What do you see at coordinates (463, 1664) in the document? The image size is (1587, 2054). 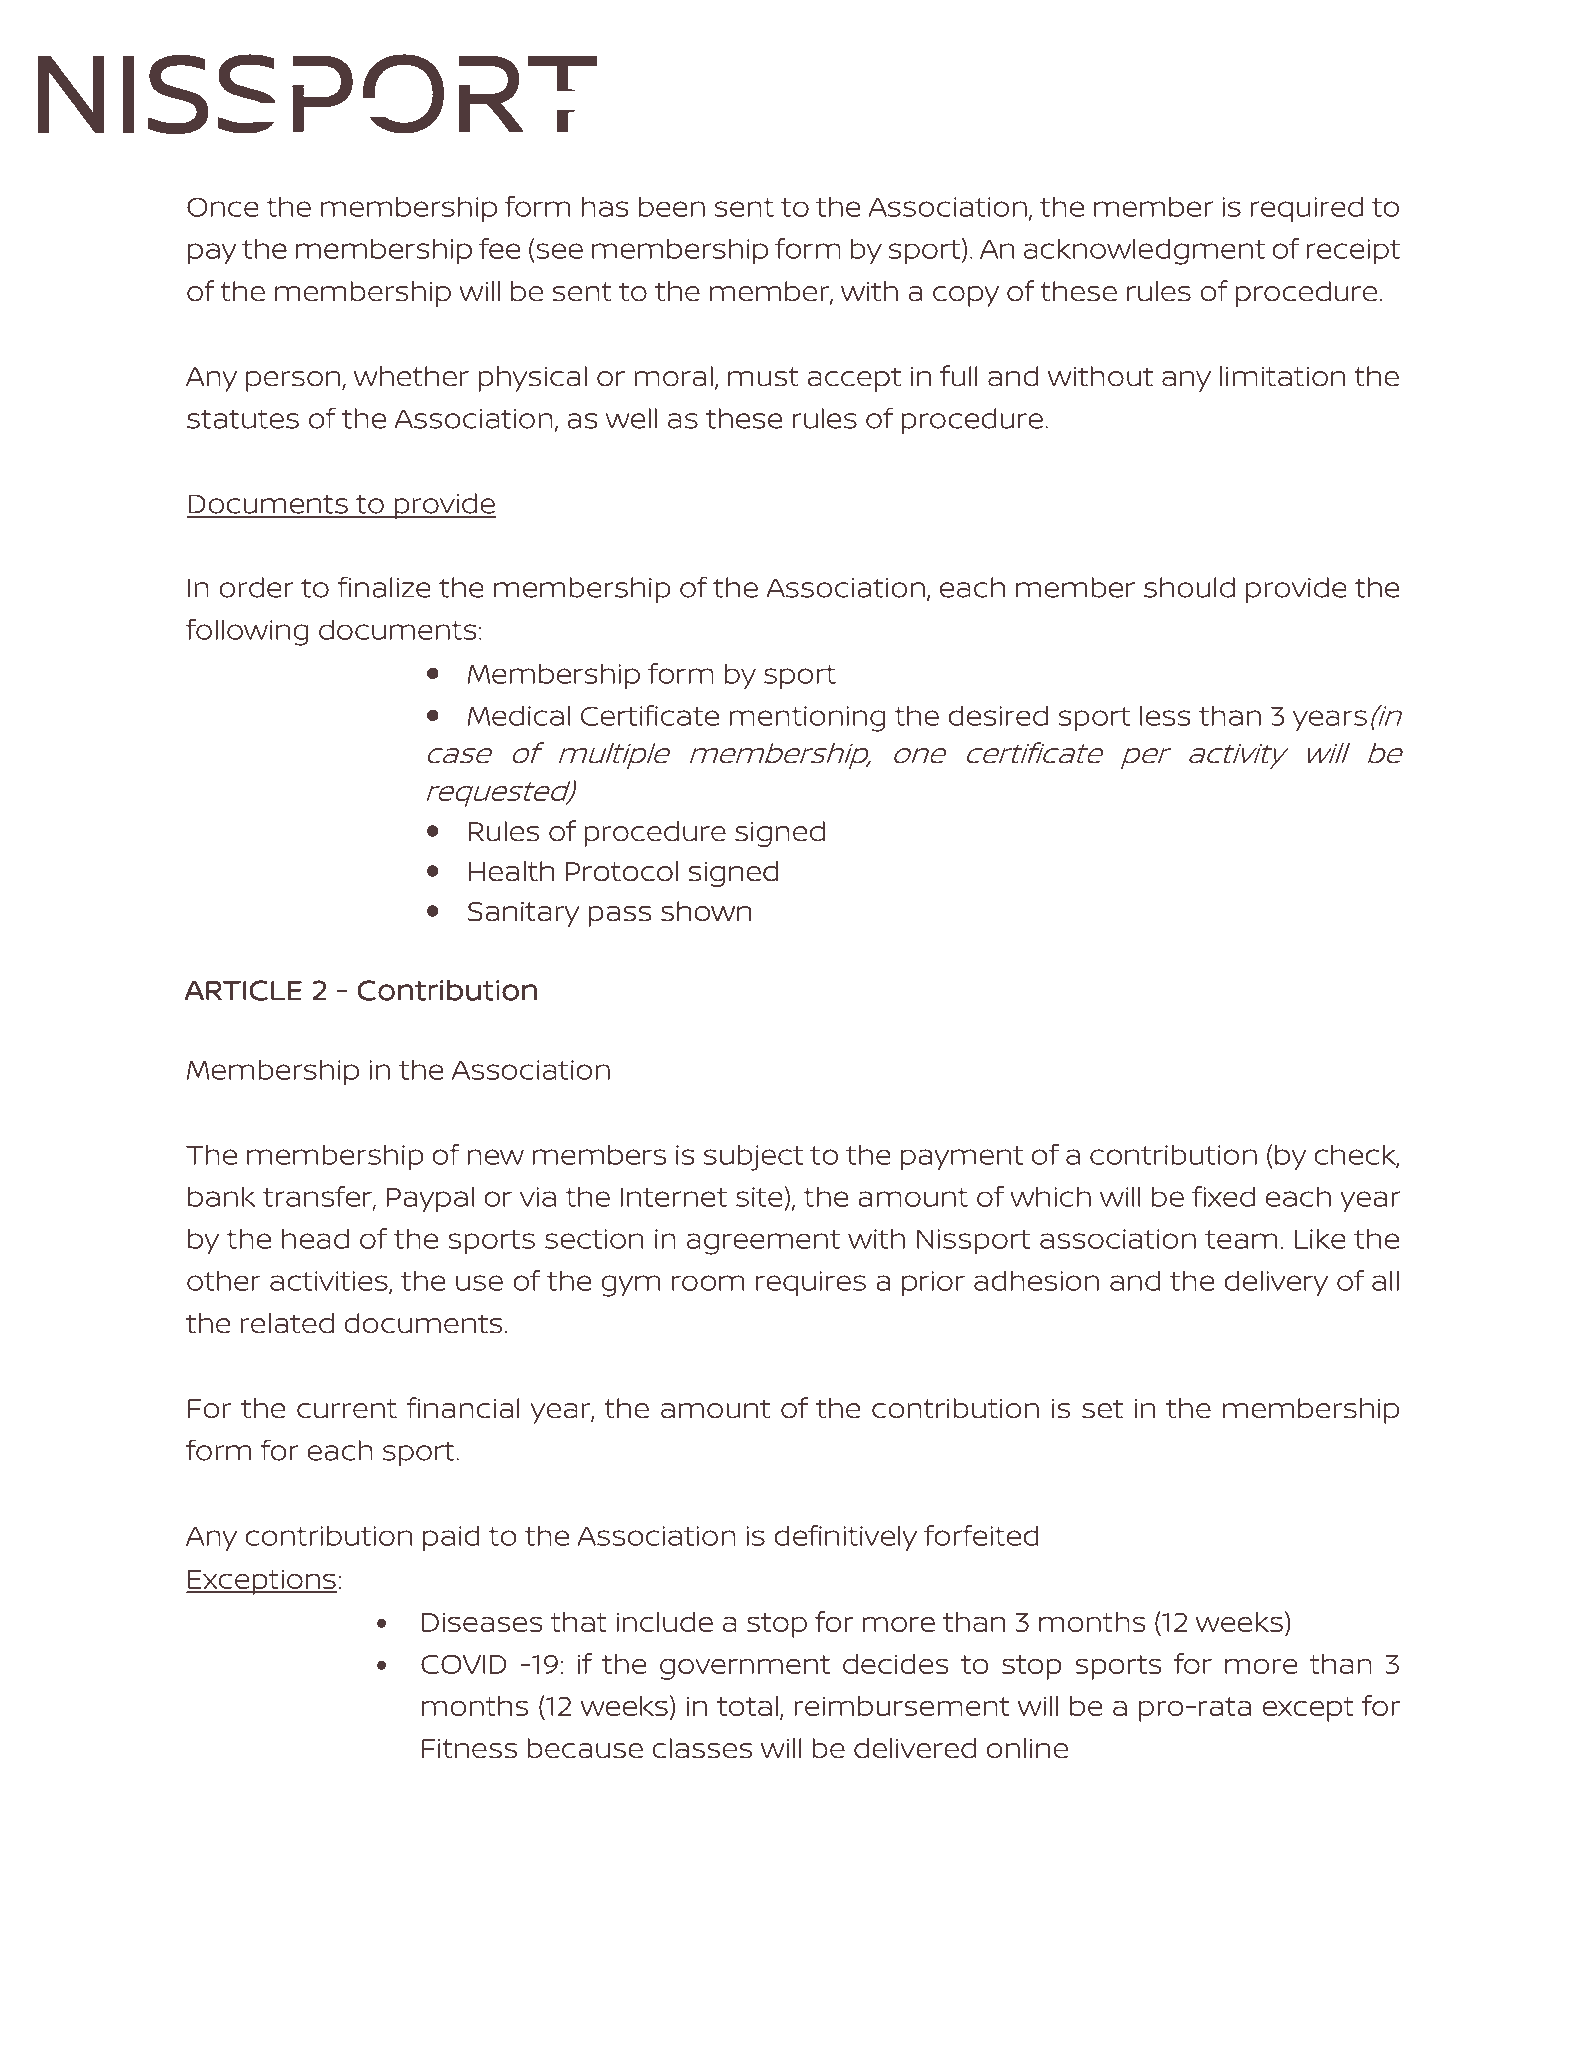 I see `COVID` at bounding box center [463, 1664].
